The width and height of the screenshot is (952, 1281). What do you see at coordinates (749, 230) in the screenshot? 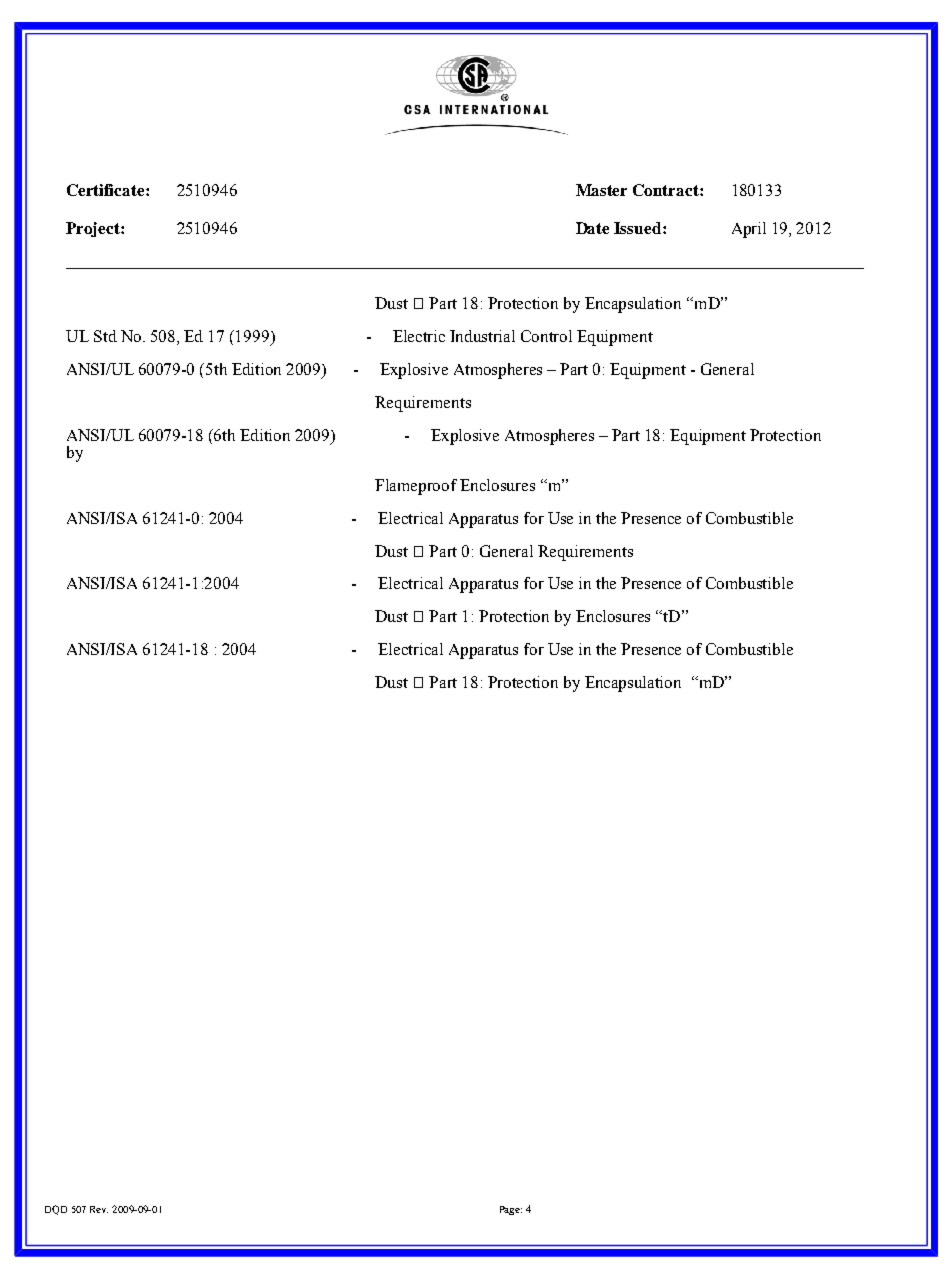
I see `April` at bounding box center [749, 230].
